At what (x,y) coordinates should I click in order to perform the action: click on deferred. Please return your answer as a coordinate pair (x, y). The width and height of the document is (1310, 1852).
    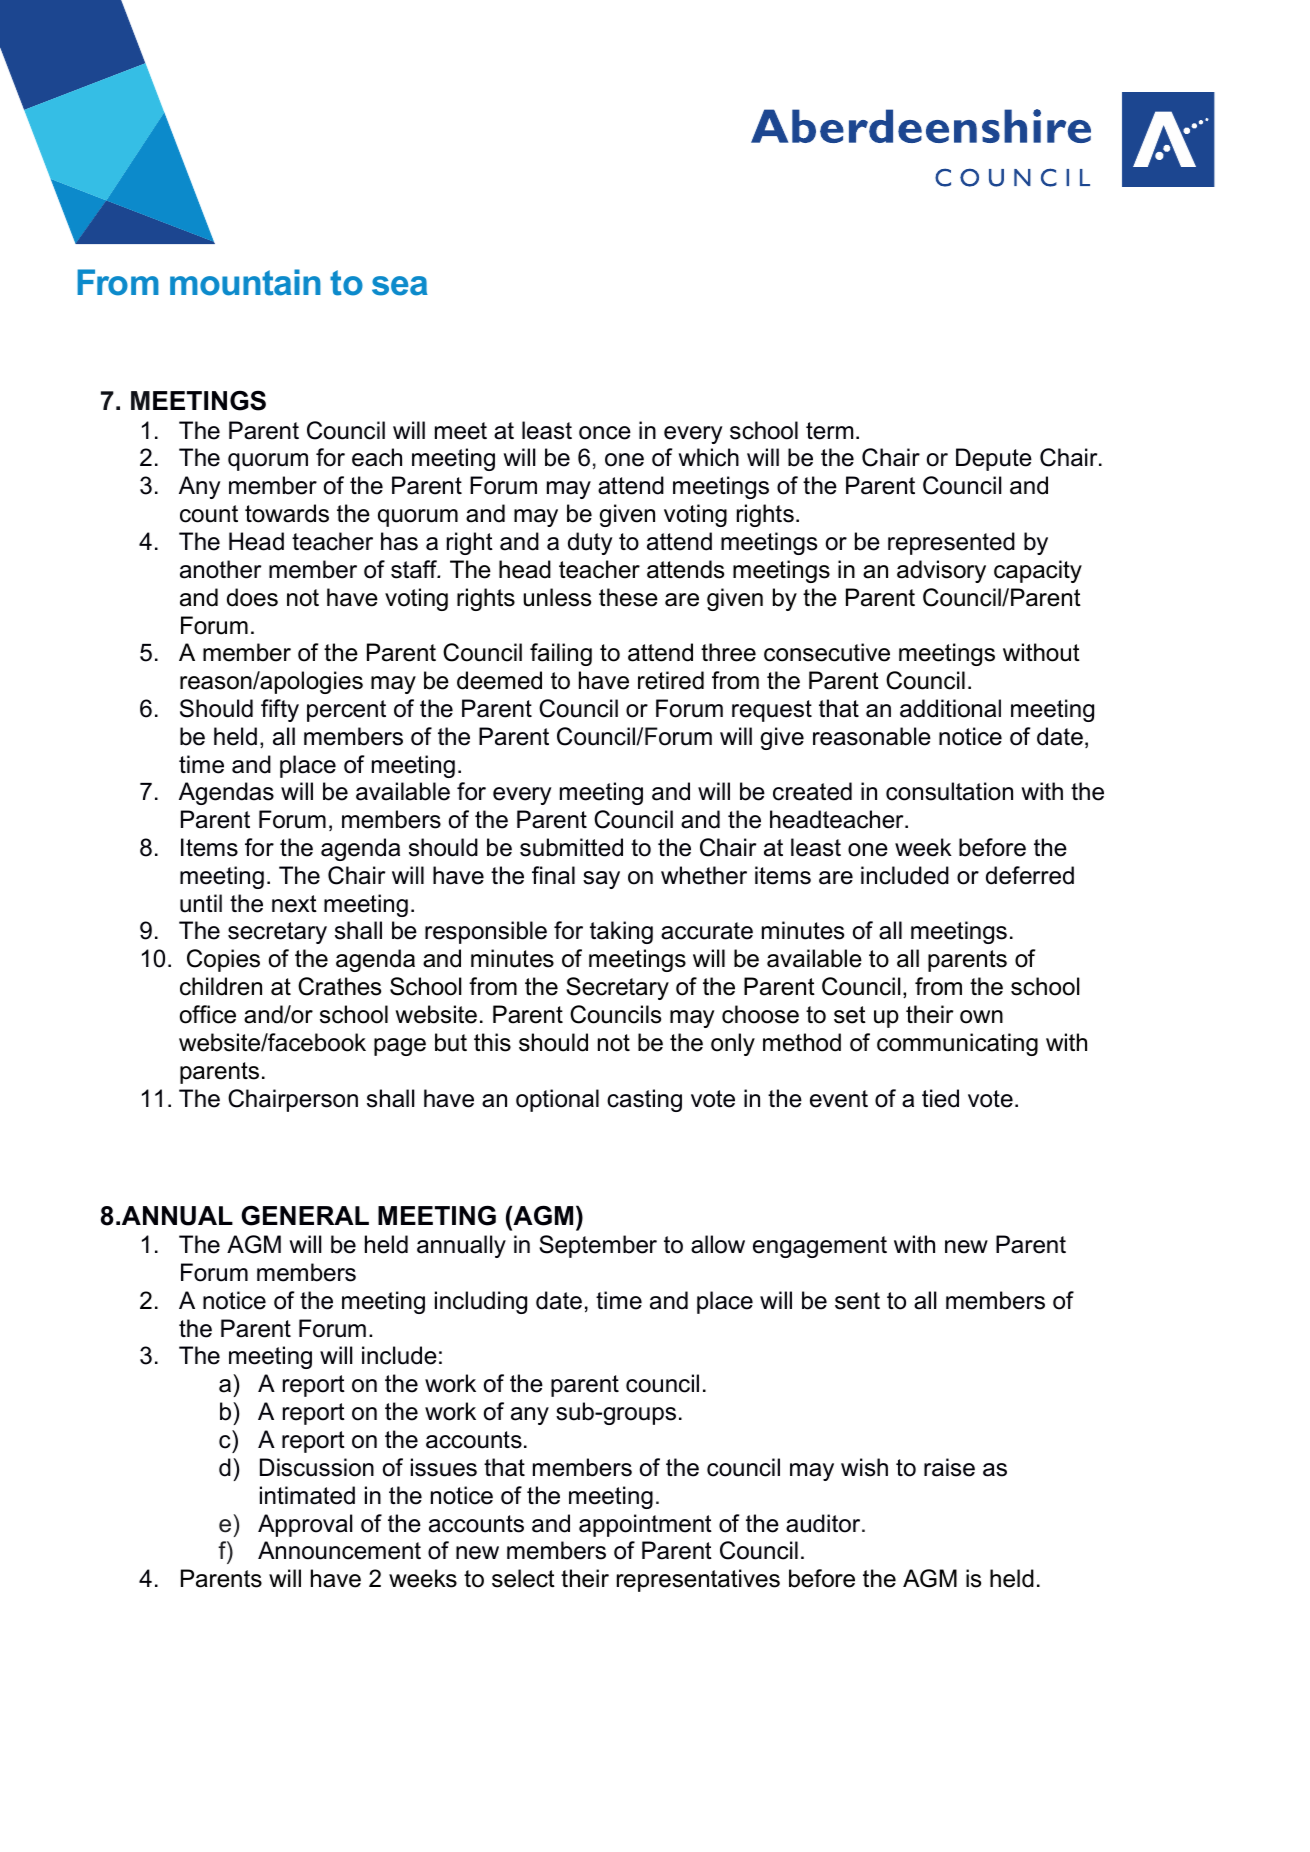
    Looking at the image, I should click on (1030, 875).
